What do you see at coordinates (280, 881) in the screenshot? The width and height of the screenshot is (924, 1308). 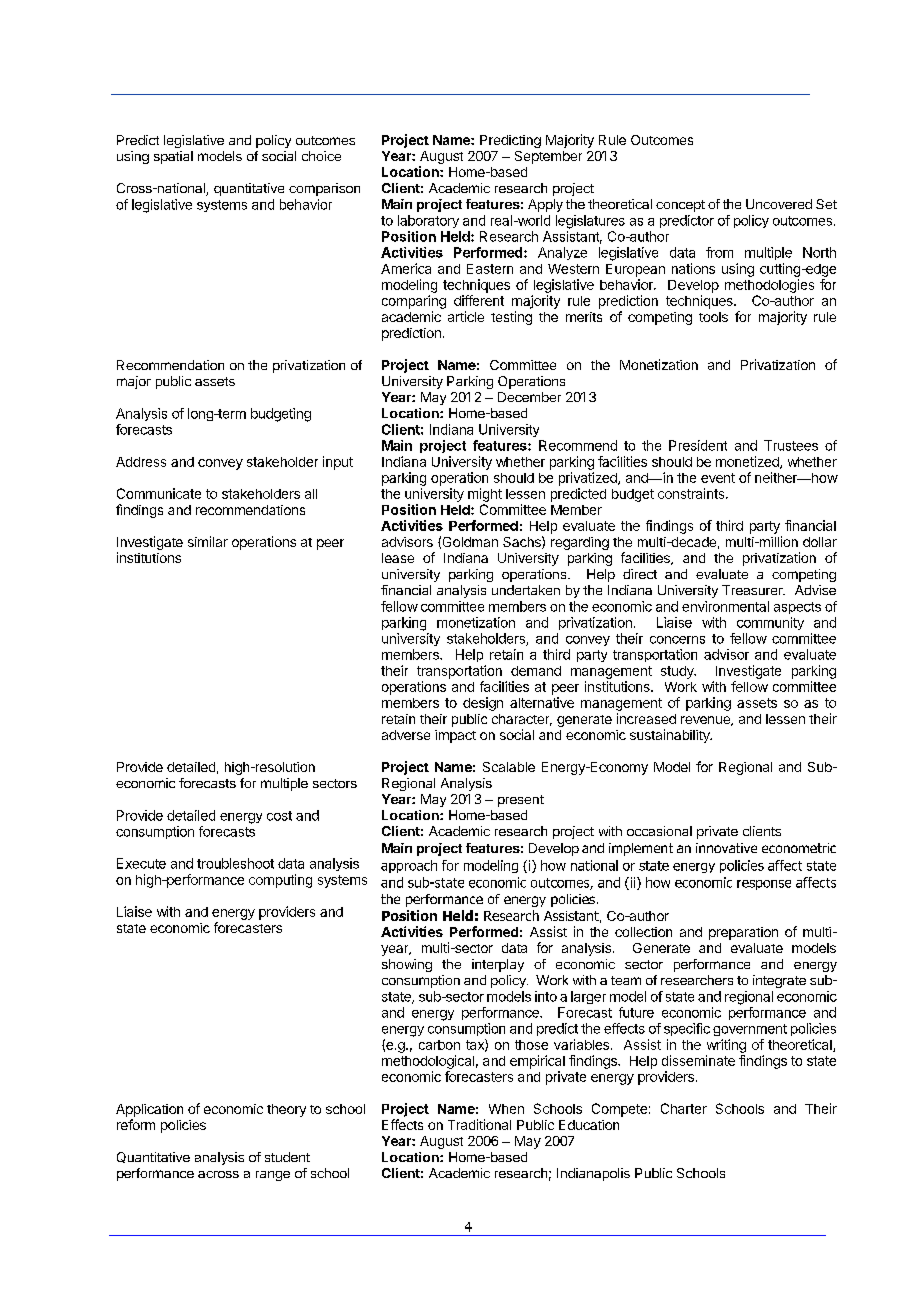 I see `computing` at bounding box center [280, 881].
